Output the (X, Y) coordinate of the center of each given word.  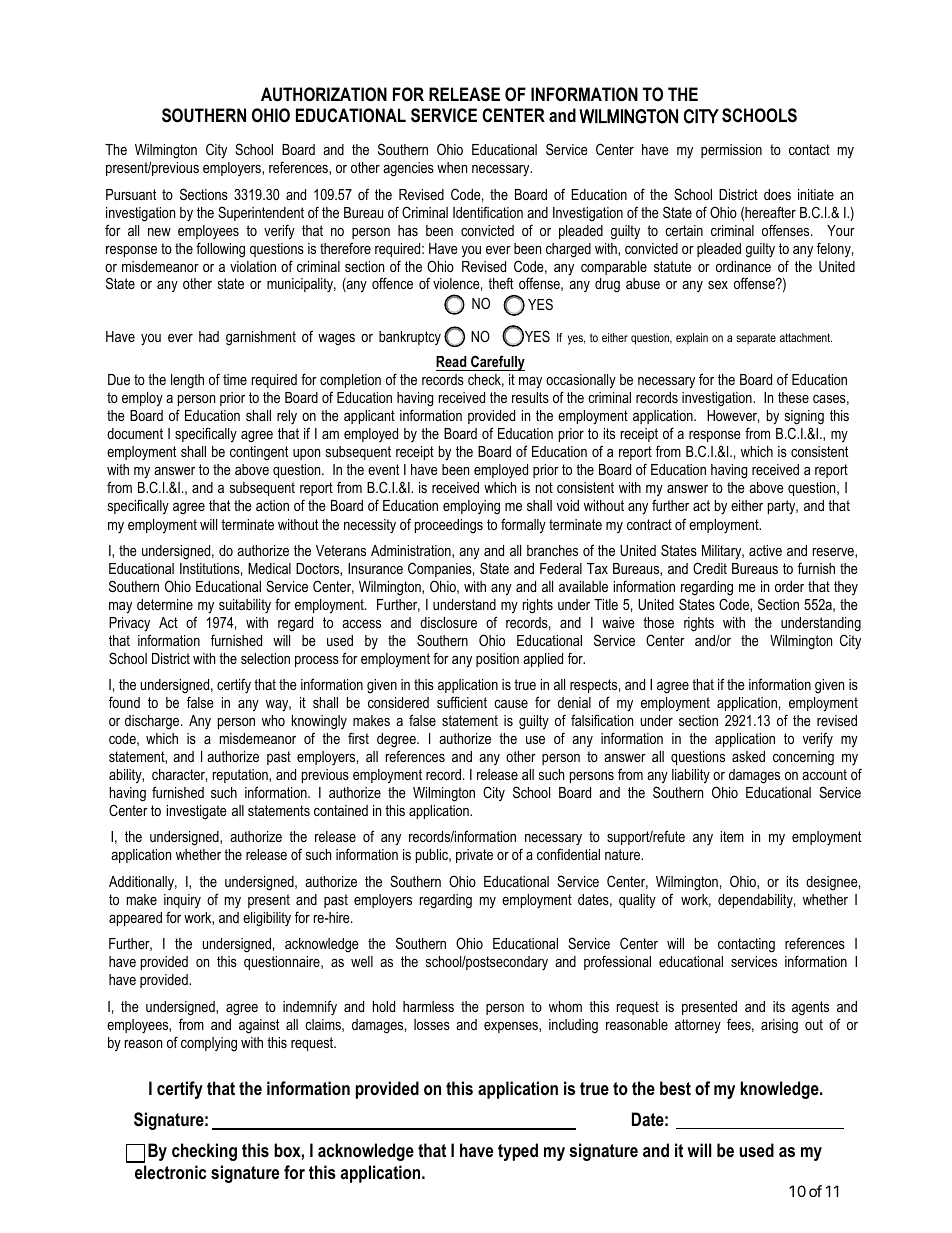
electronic (170, 1172)
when (452, 167)
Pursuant (131, 194)
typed (518, 1152)
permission (731, 151)
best (675, 1088)
